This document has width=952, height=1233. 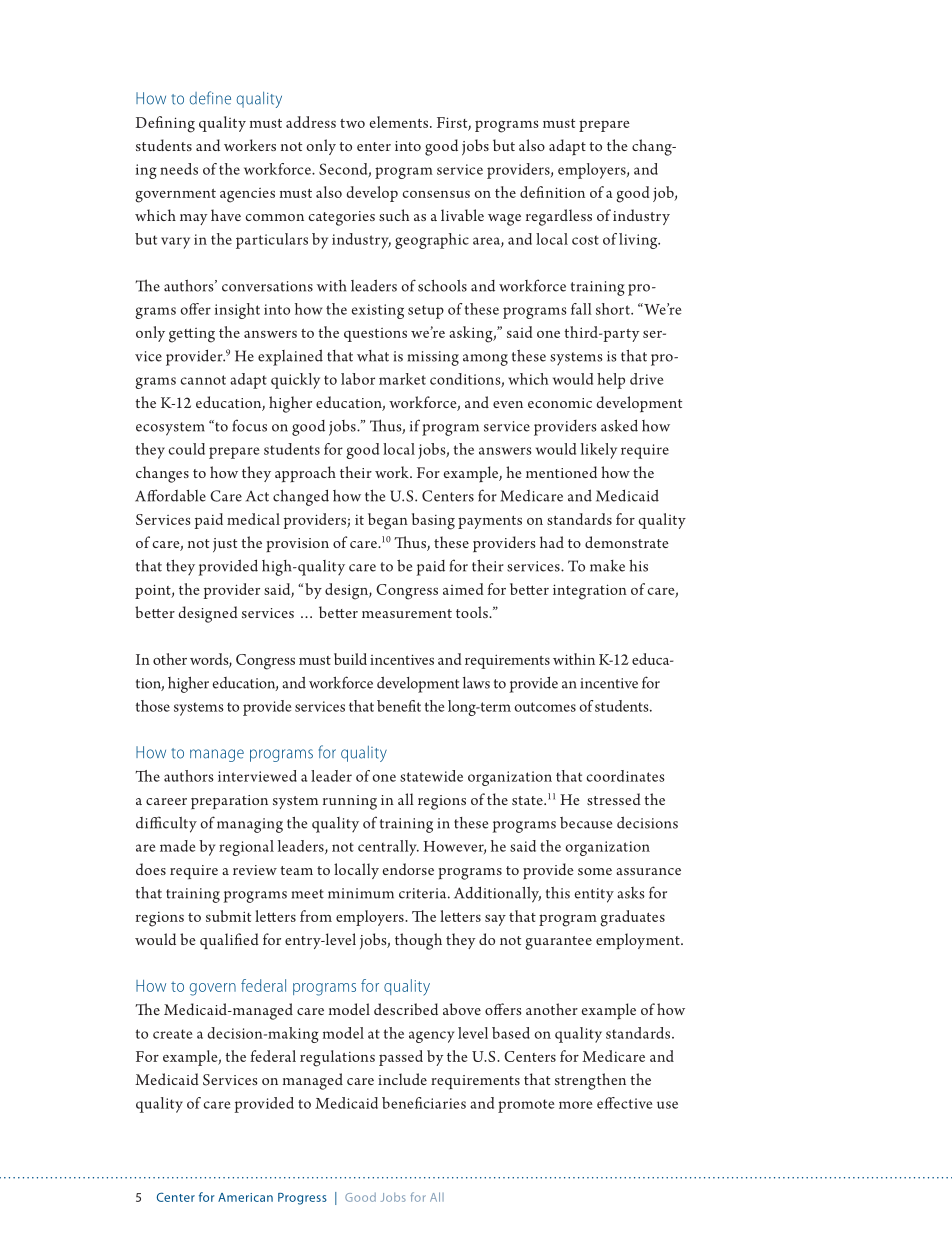 What do you see at coordinates (586, 823) in the document?
I see `because` at bounding box center [586, 823].
